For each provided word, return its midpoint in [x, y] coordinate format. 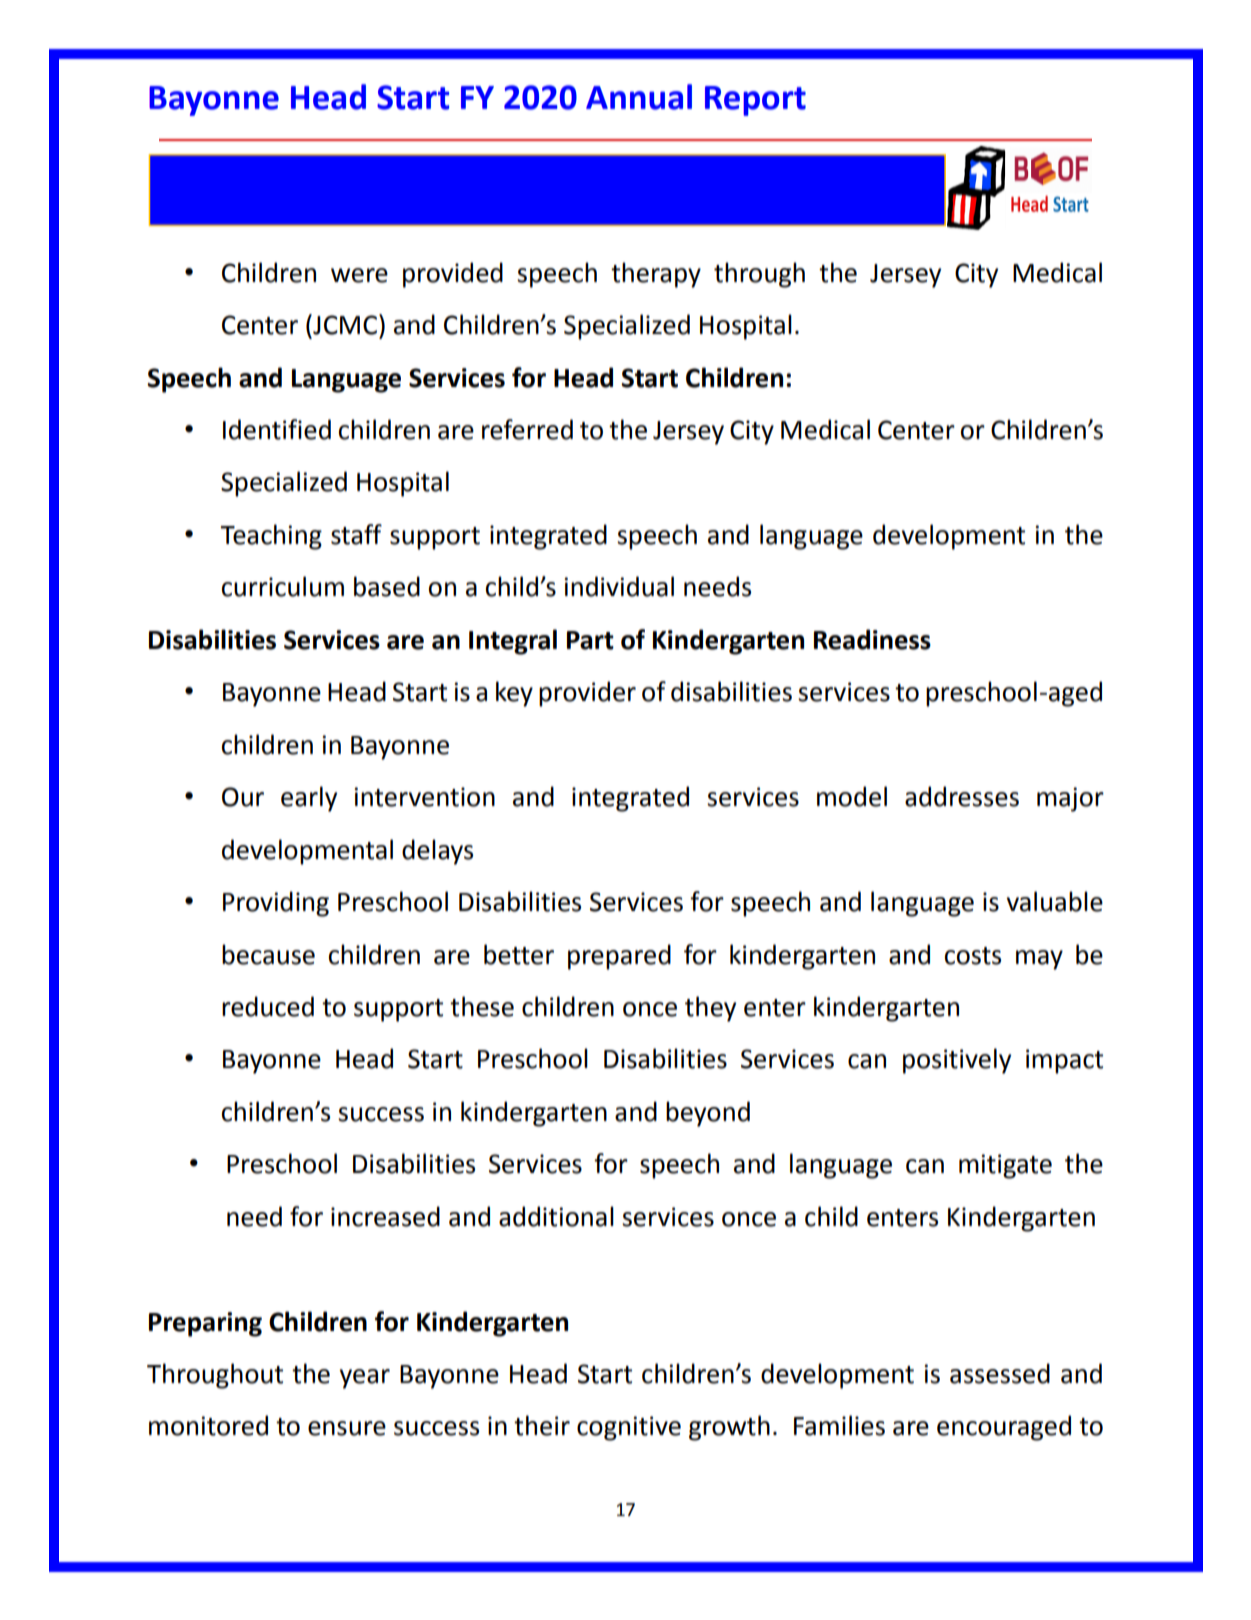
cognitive [629, 1428]
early [309, 799]
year [365, 1379]
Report [755, 101]
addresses [962, 796]
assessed [1000, 1373]
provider [587, 694]
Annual [639, 97]
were [359, 275]
